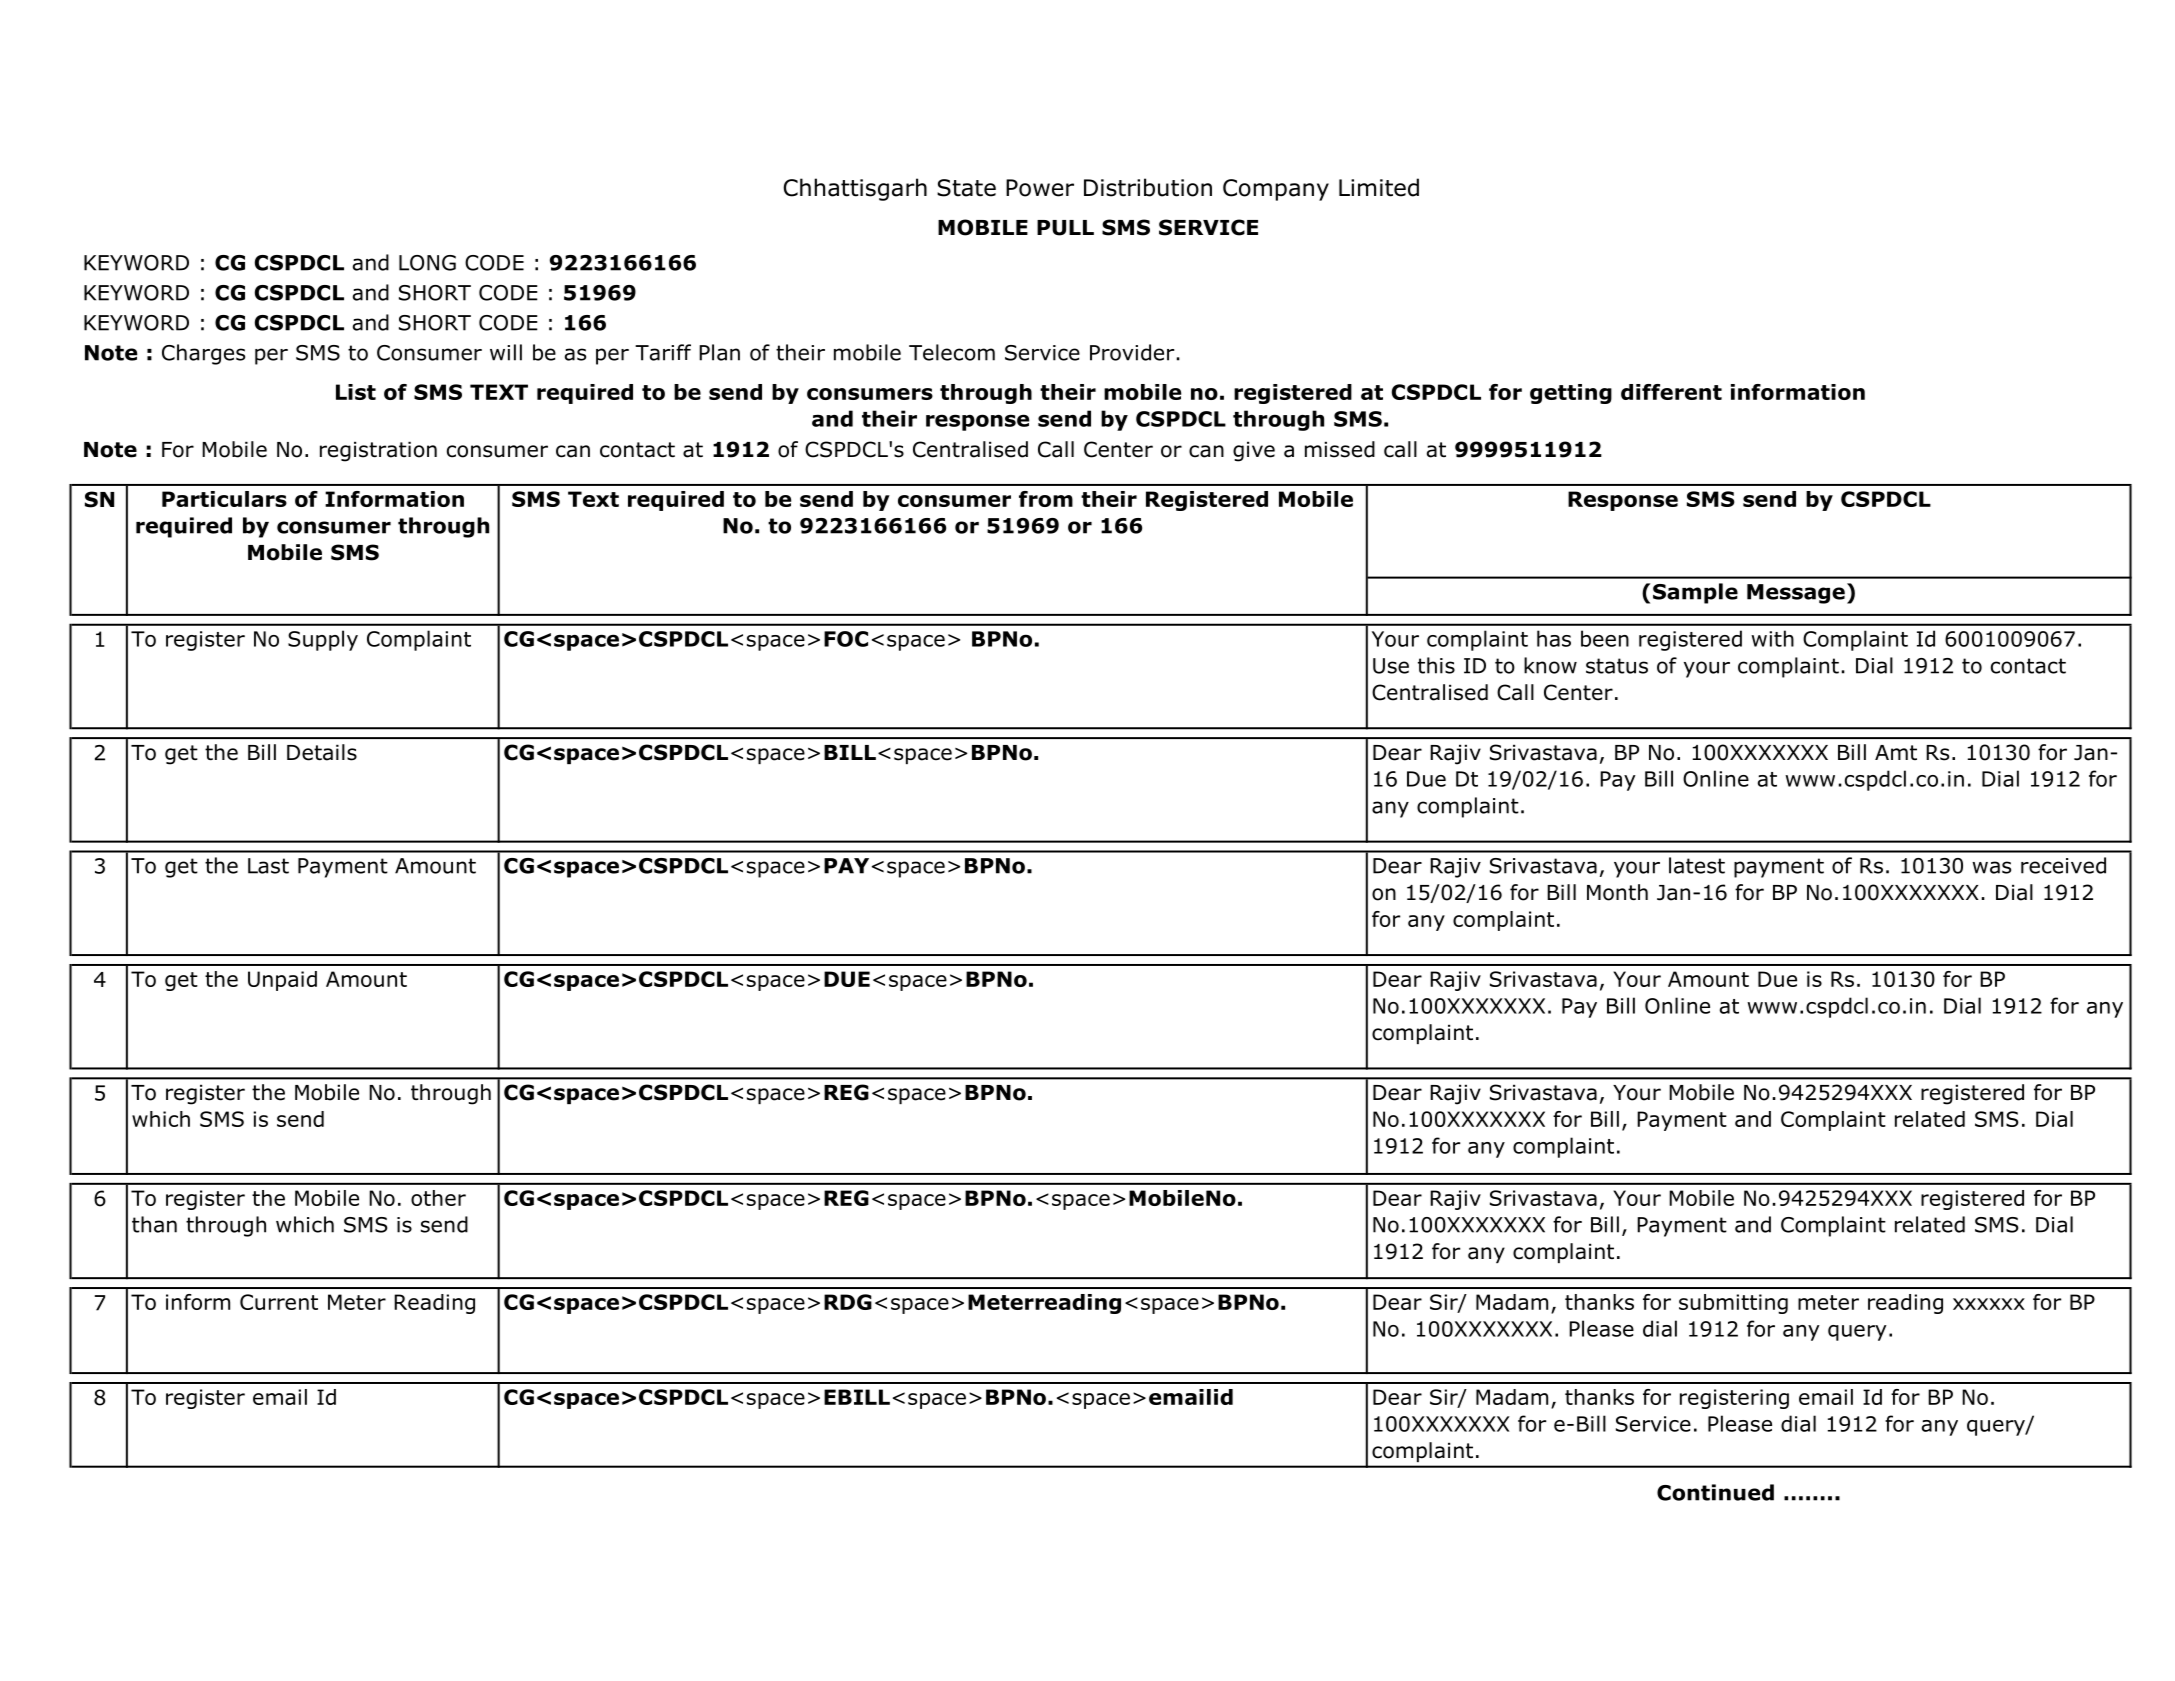 The image size is (2175, 1681). Describe the element at coordinates (2063, 865) in the page. I see `received` at that location.
